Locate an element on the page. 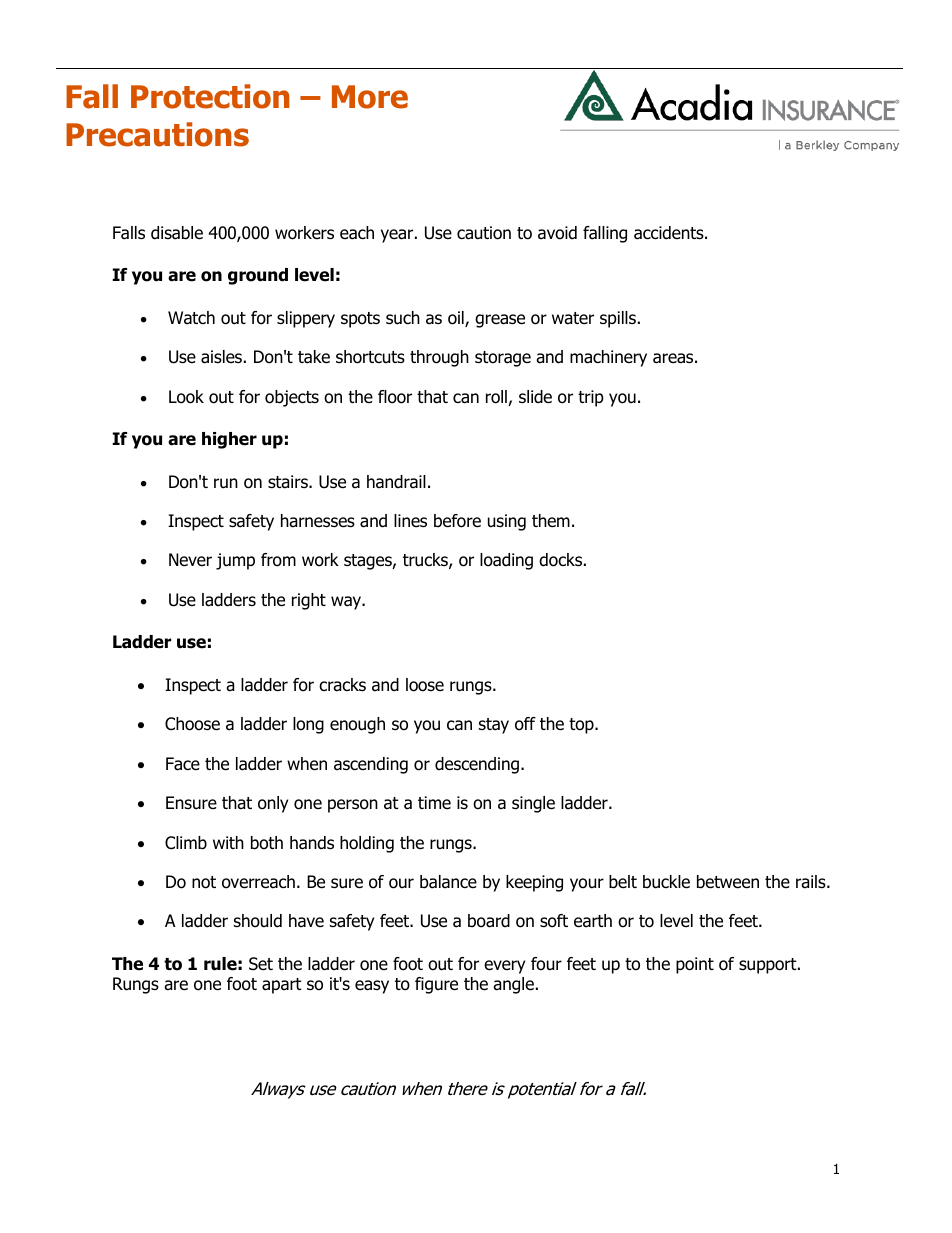 This page has height=1233, width=952. Protection is located at coordinates (210, 96).
